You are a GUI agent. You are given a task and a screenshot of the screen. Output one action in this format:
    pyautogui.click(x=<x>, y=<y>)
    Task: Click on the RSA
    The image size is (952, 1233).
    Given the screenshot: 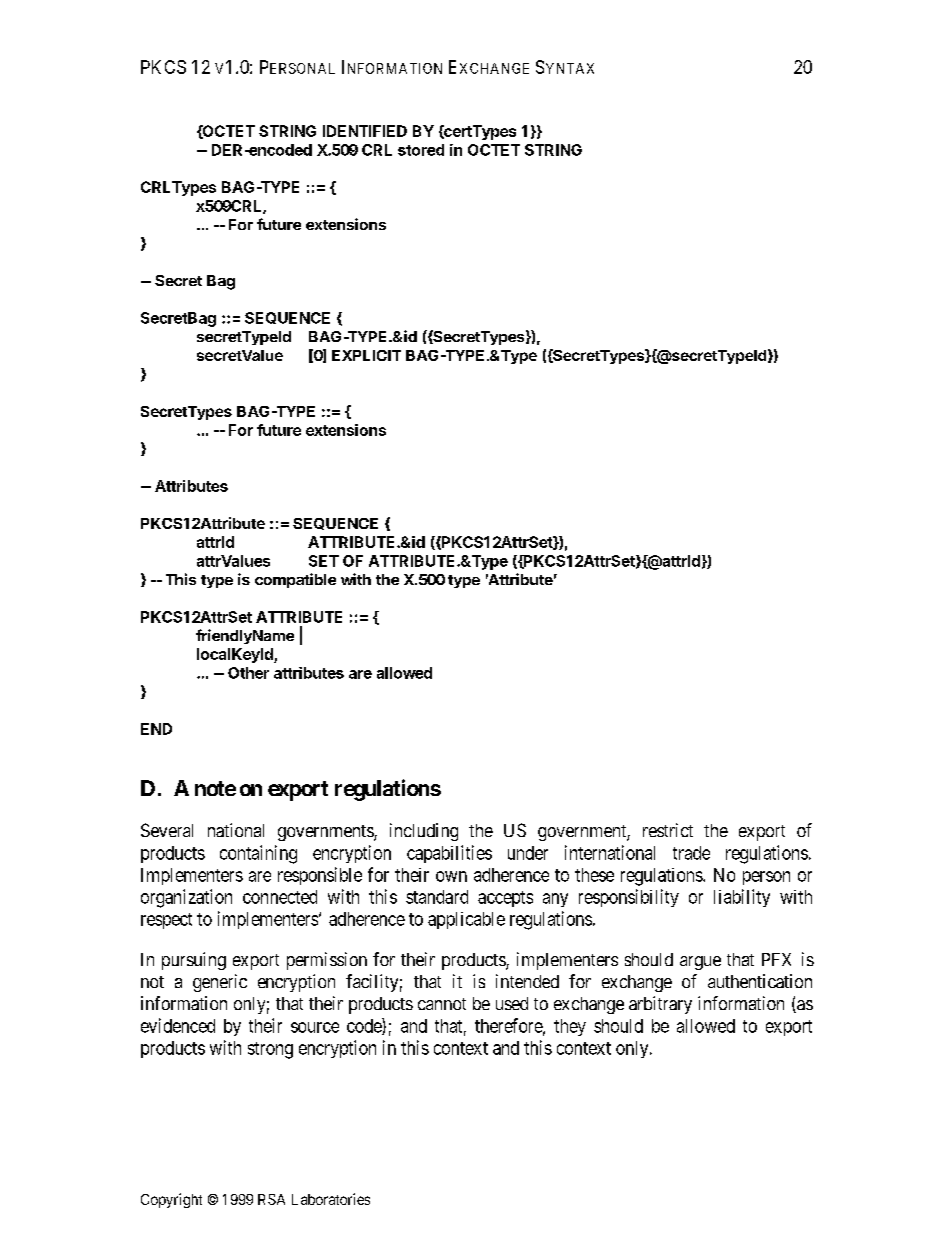 What is the action you would take?
    pyautogui.click(x=271, y=1199)
